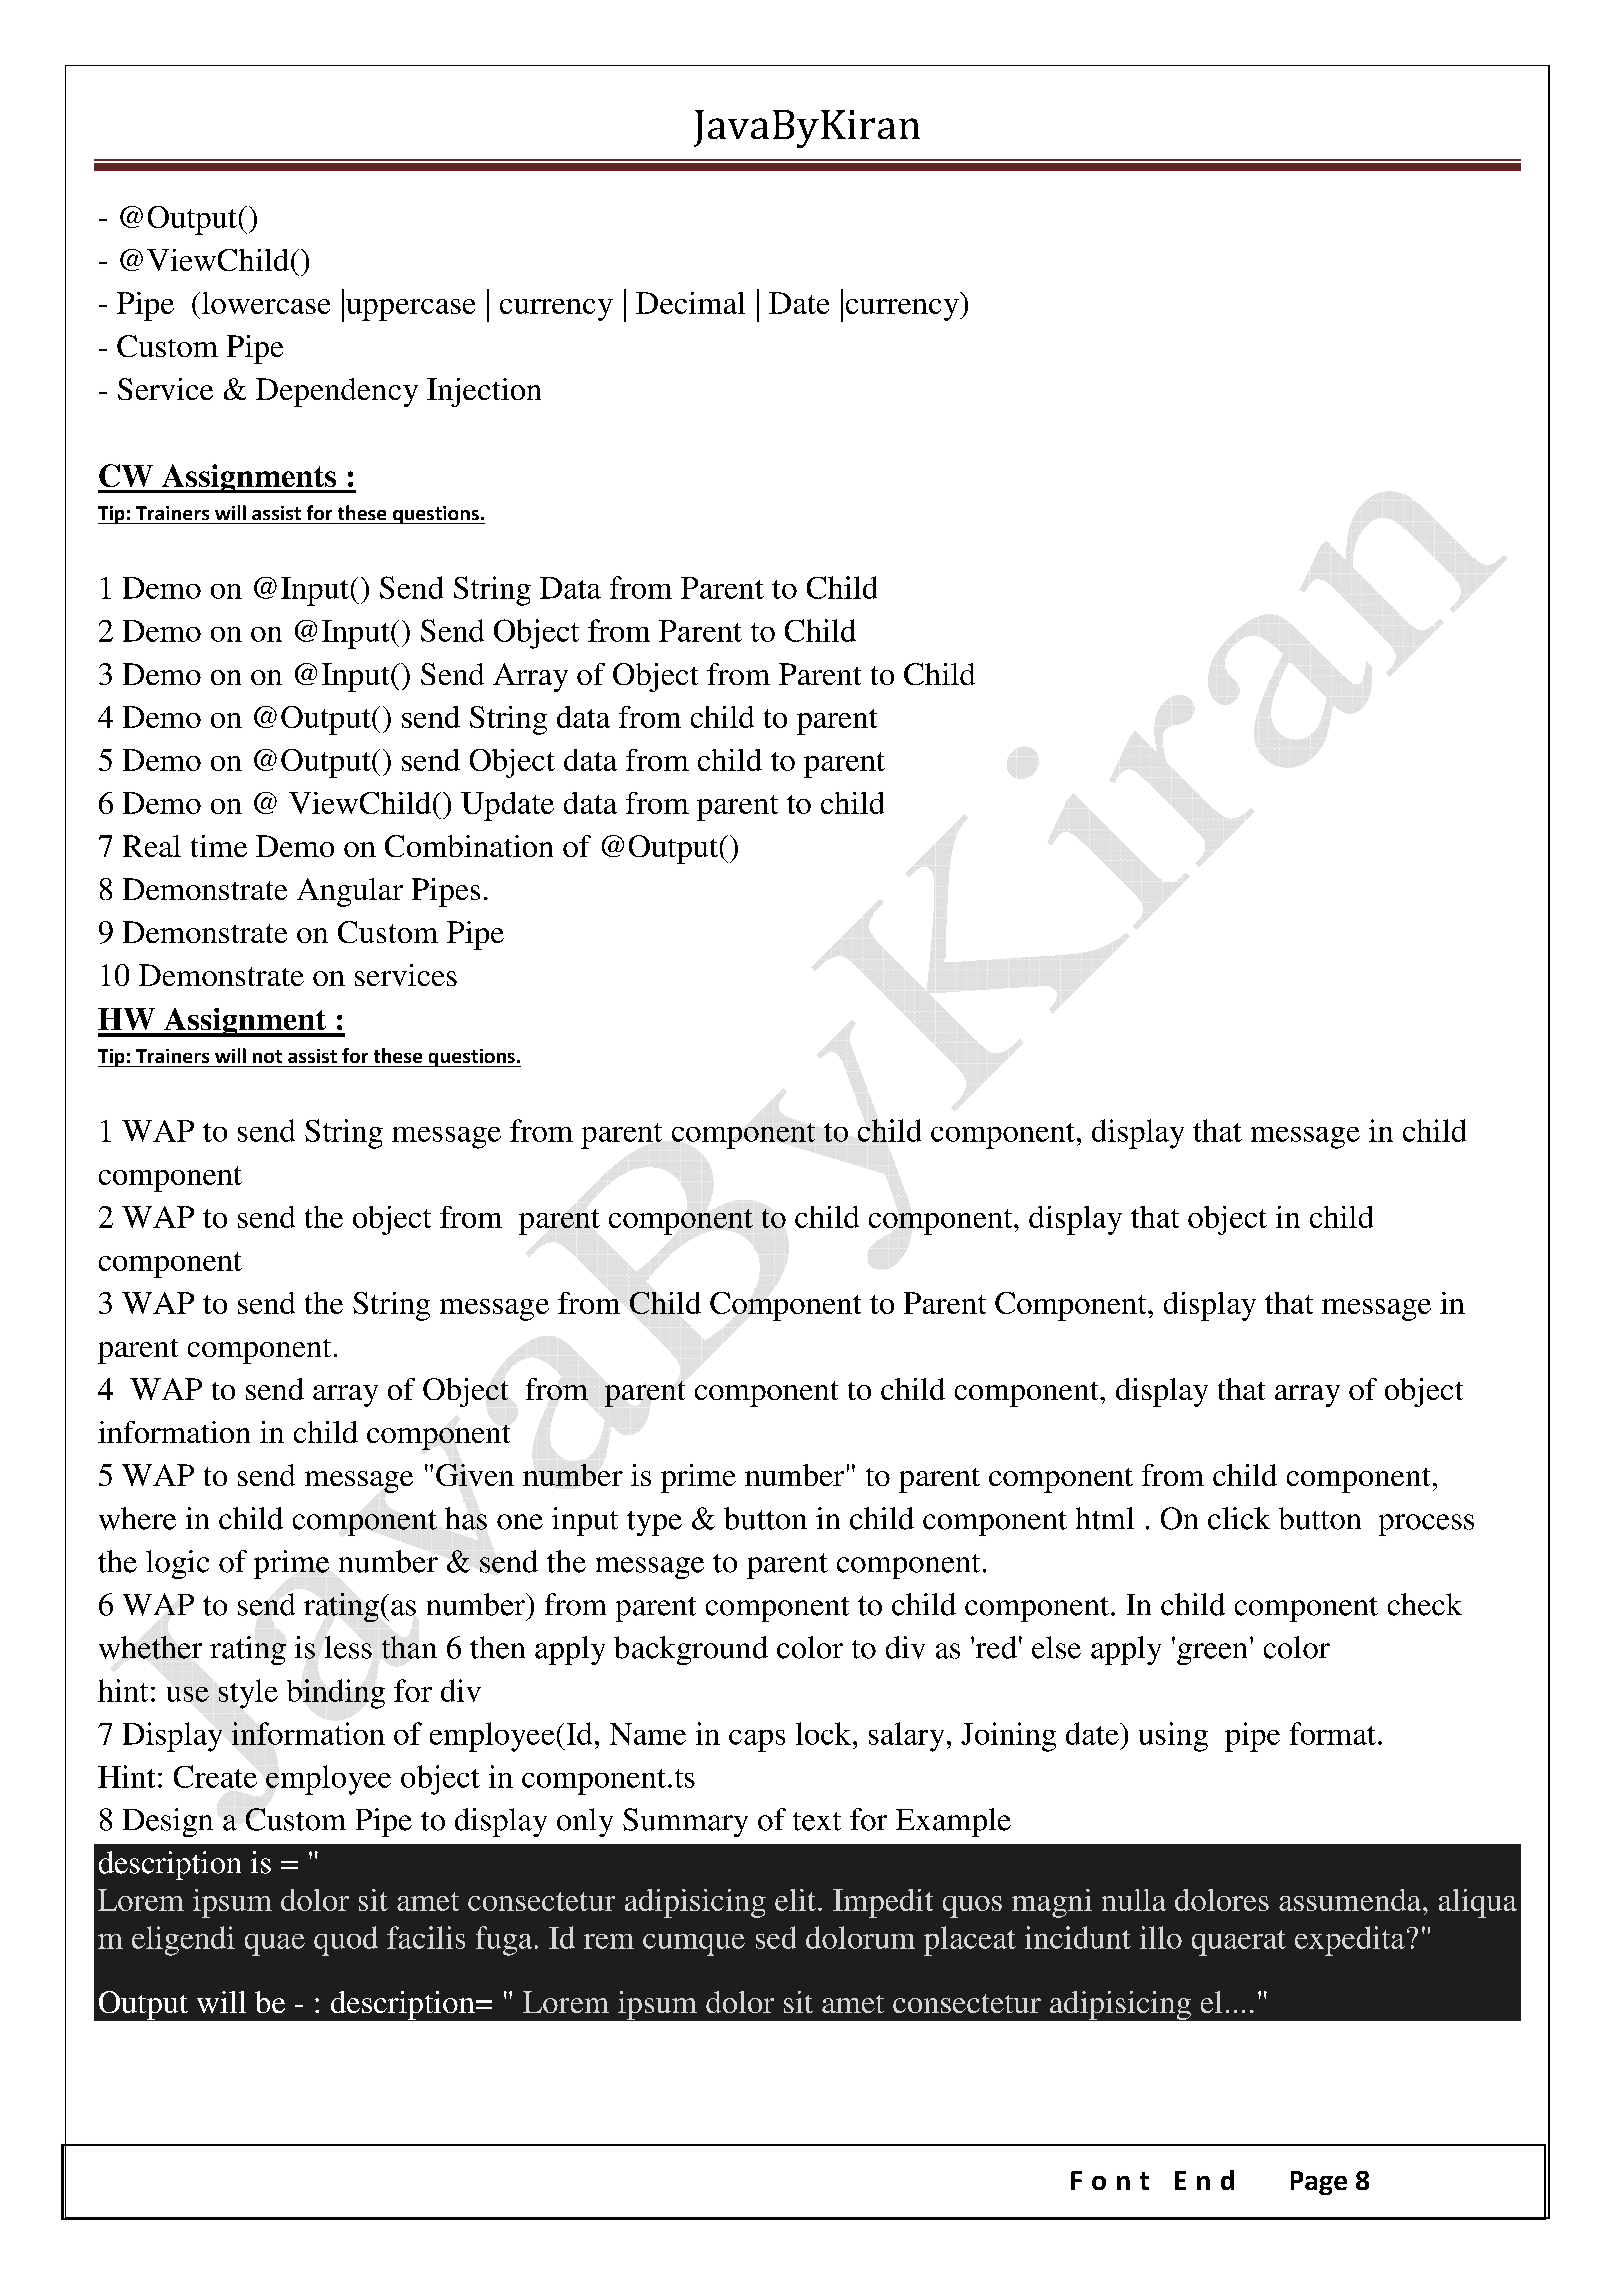 This document has width=1614, height=2284. What do you see at coordinates (267, 1056) in the document?
I see `not` at bounding box center [267, 1056].
